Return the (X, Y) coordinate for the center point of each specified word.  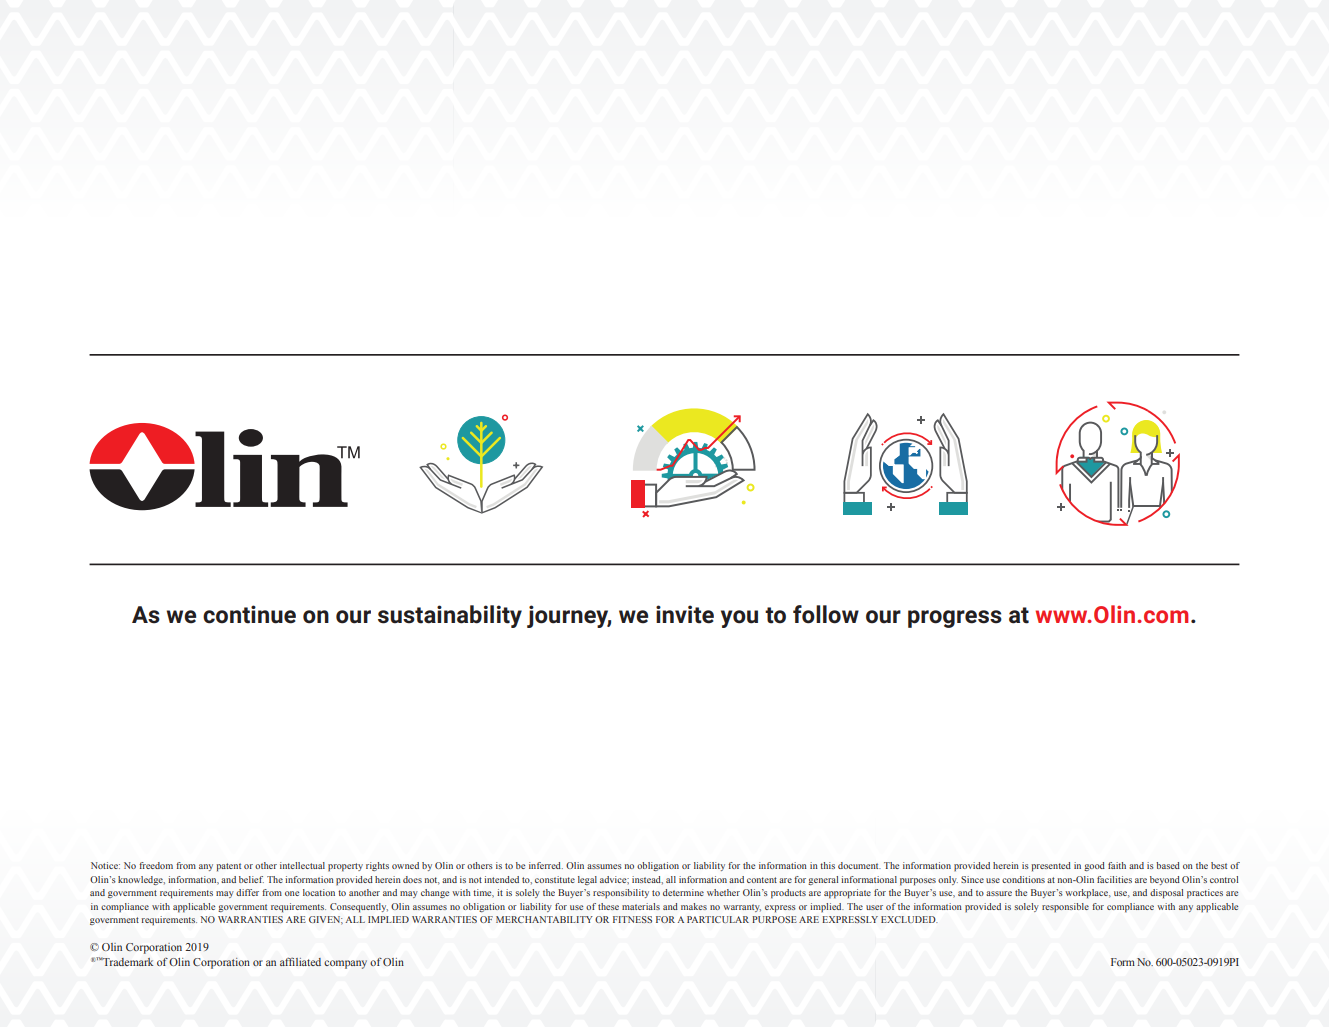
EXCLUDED (909, 919)
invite (685, 614)
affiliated (300, 962)
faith (1117, 865)
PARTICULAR (718, 919)
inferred (546, 865)
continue (249, 614)
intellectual (302, 865)
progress (955, 619)
